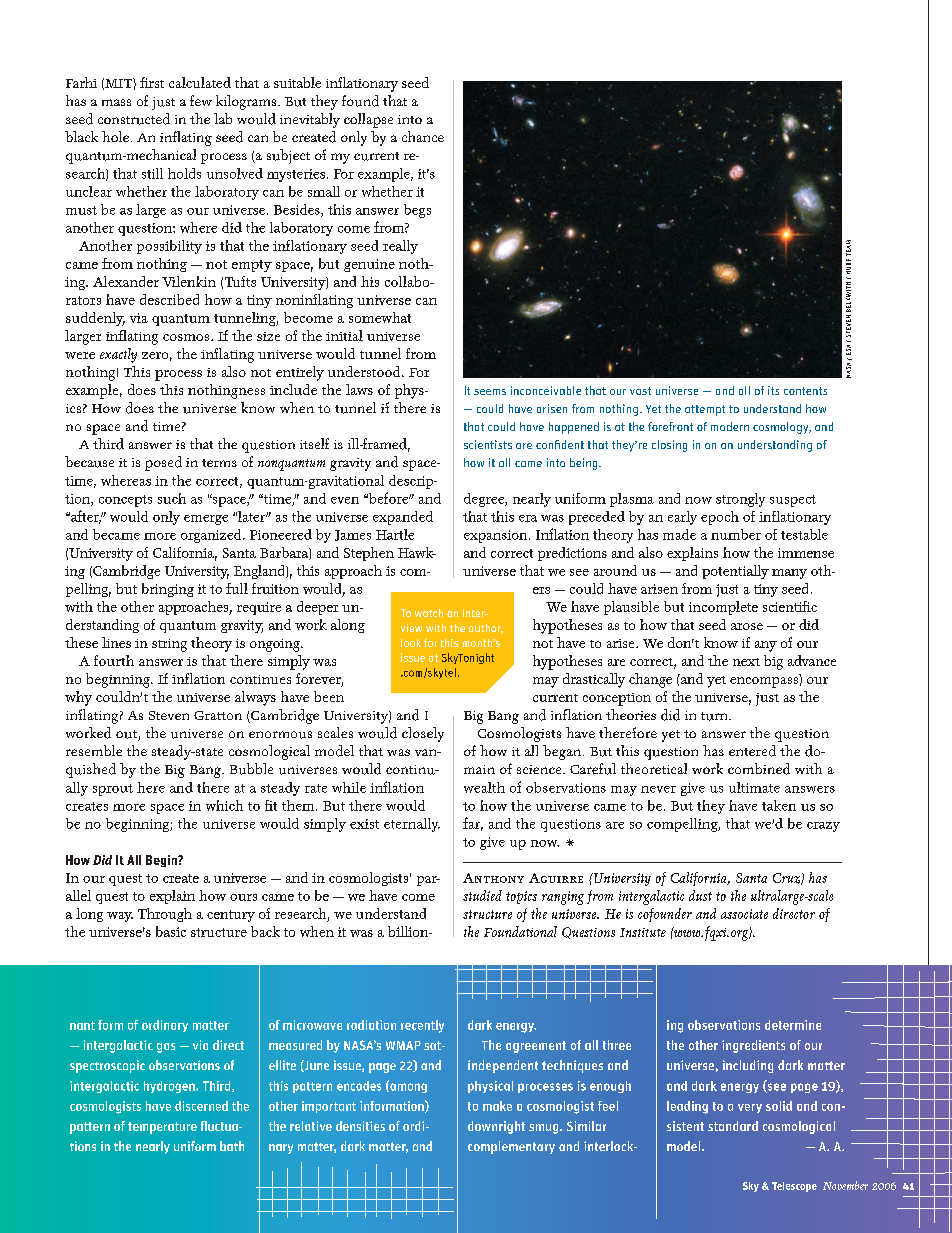 Image resolution: width=952 pixels, height=1233 pixels. Describe the element at coordinates (423, 136) in the screenshot. I see `chance` at that location.
